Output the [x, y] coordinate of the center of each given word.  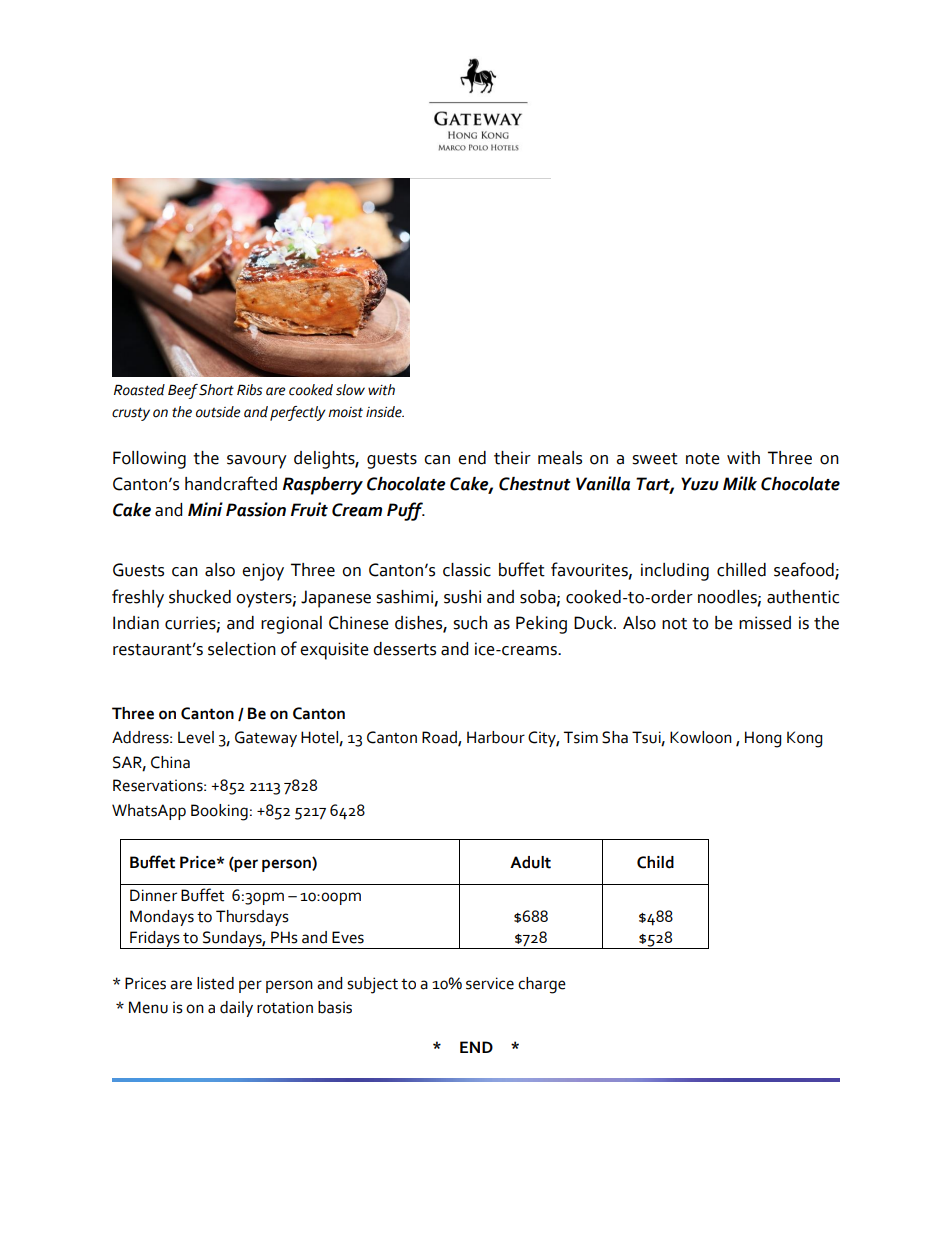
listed [215, 983]
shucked [200, 597]
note [703, 459]
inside [385, 412]
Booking [219, 812]
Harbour [496, 737]
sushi [462, 597]
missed [765, 623]
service [490, 983]
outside [218, 412]
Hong [763, 739]
